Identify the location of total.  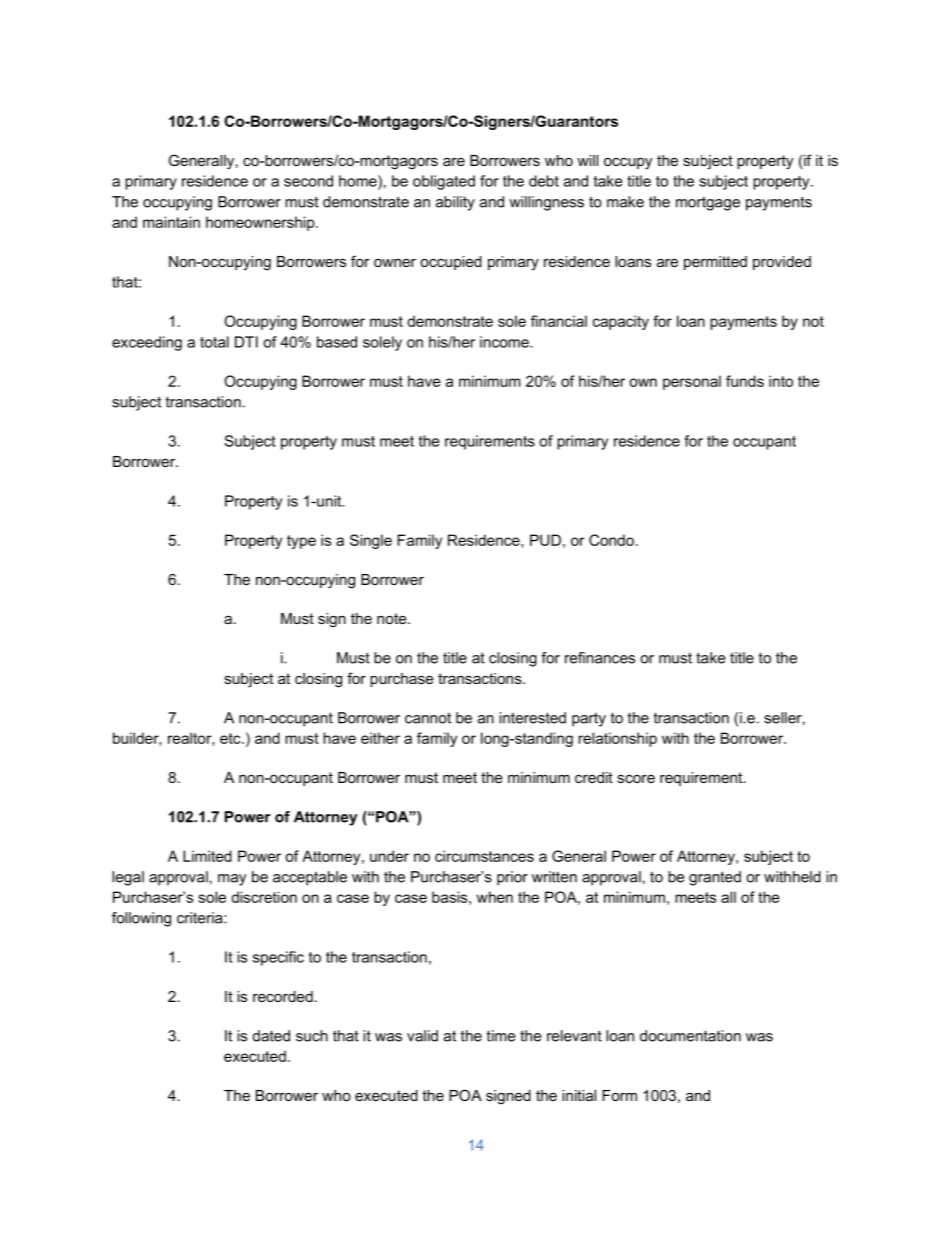
(214, 342).
